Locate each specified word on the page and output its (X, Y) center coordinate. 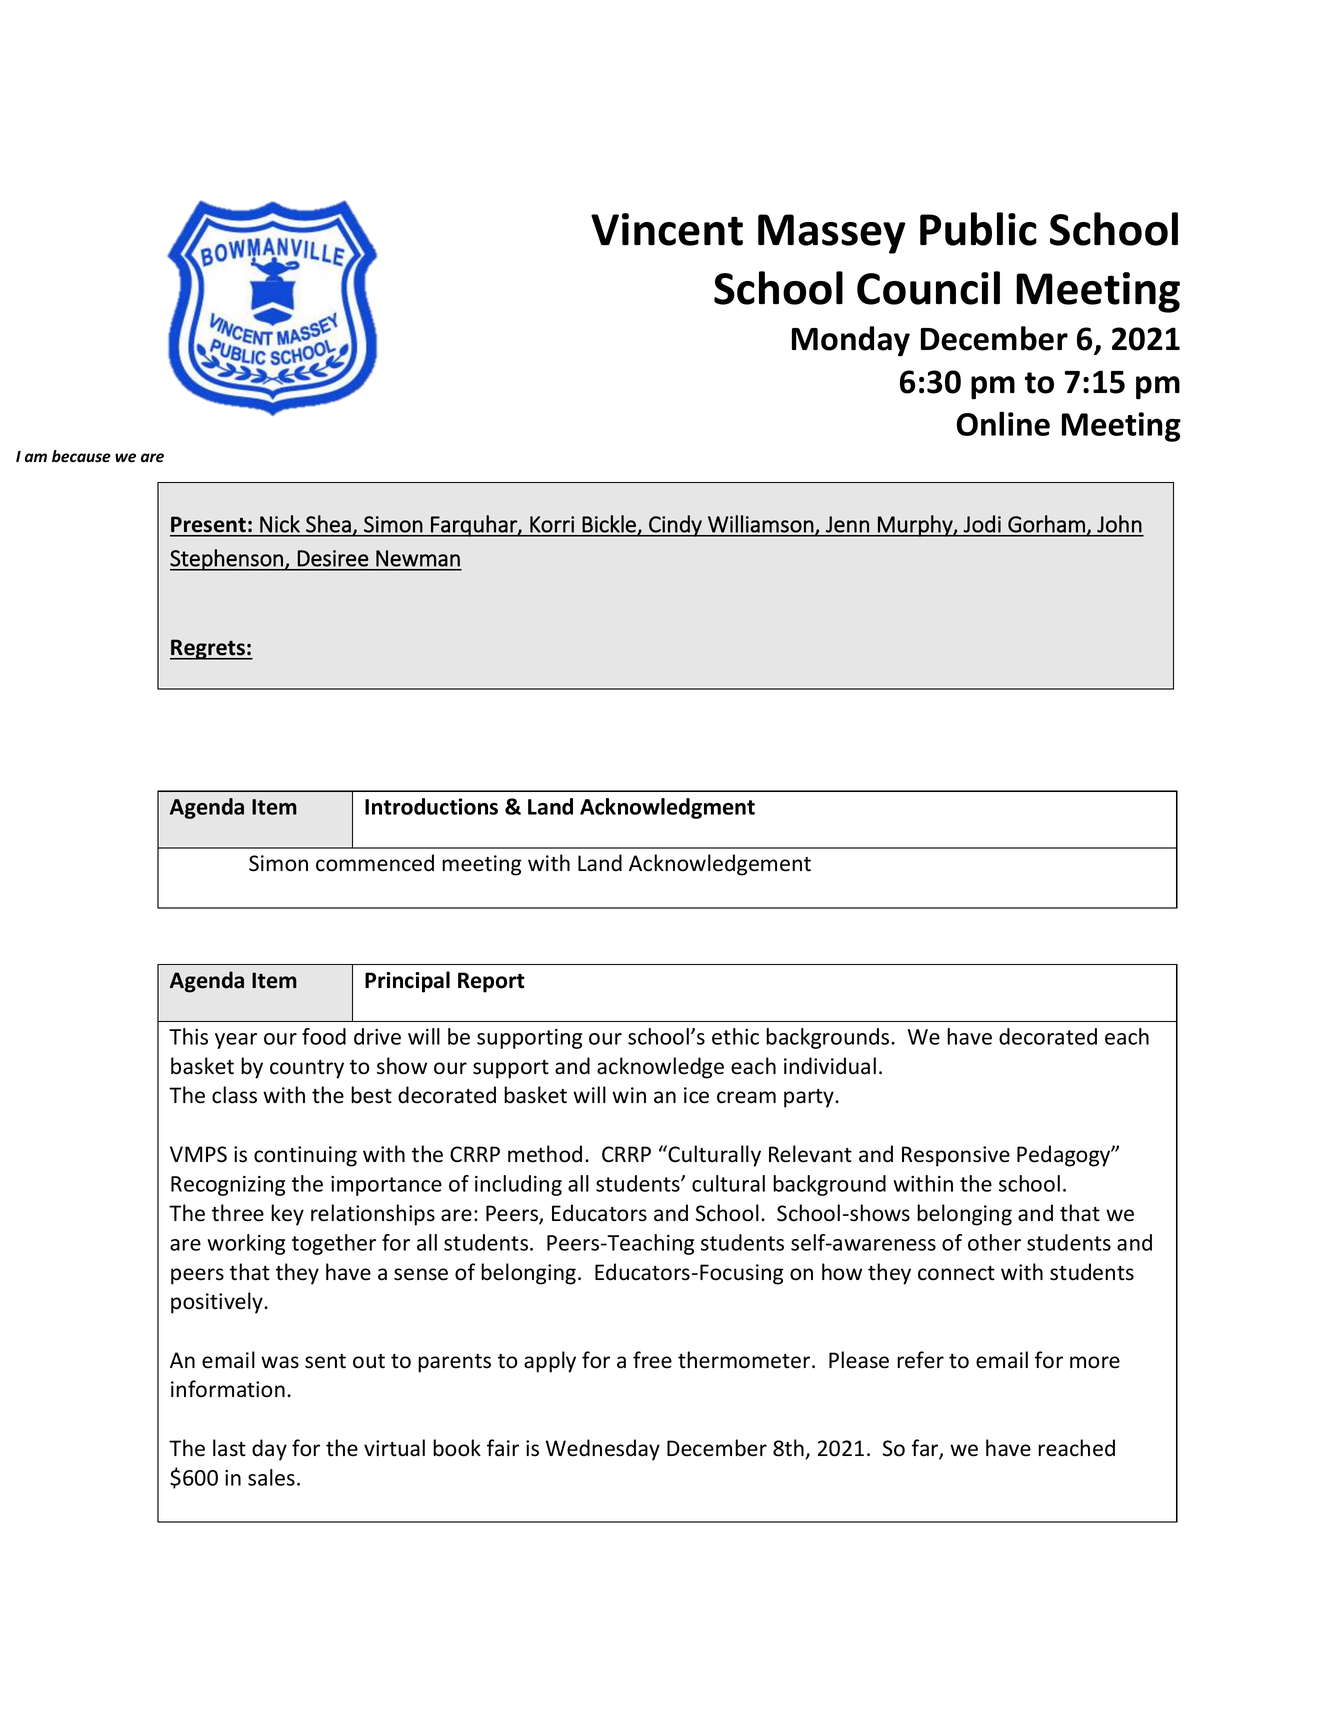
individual (830, 1066)
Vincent (667, 229)
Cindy (675, 526)
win (629, 1095)
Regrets (208, 649)
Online (1003, 423)
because (81, 456)
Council (928, 288)
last (229, 1448)
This (188, 1036)
